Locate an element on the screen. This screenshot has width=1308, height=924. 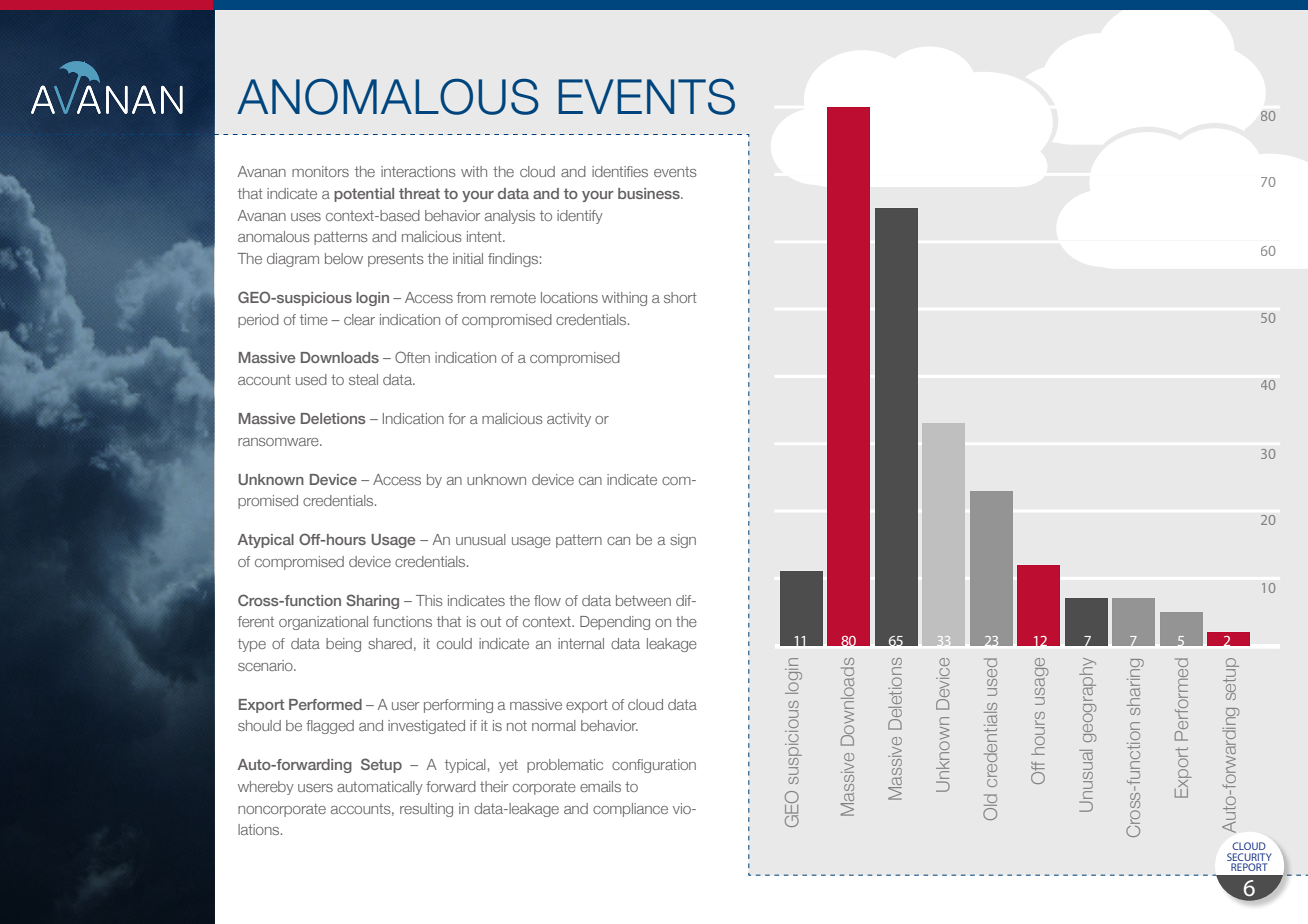
whereby is located at coordinates (266, 788).
